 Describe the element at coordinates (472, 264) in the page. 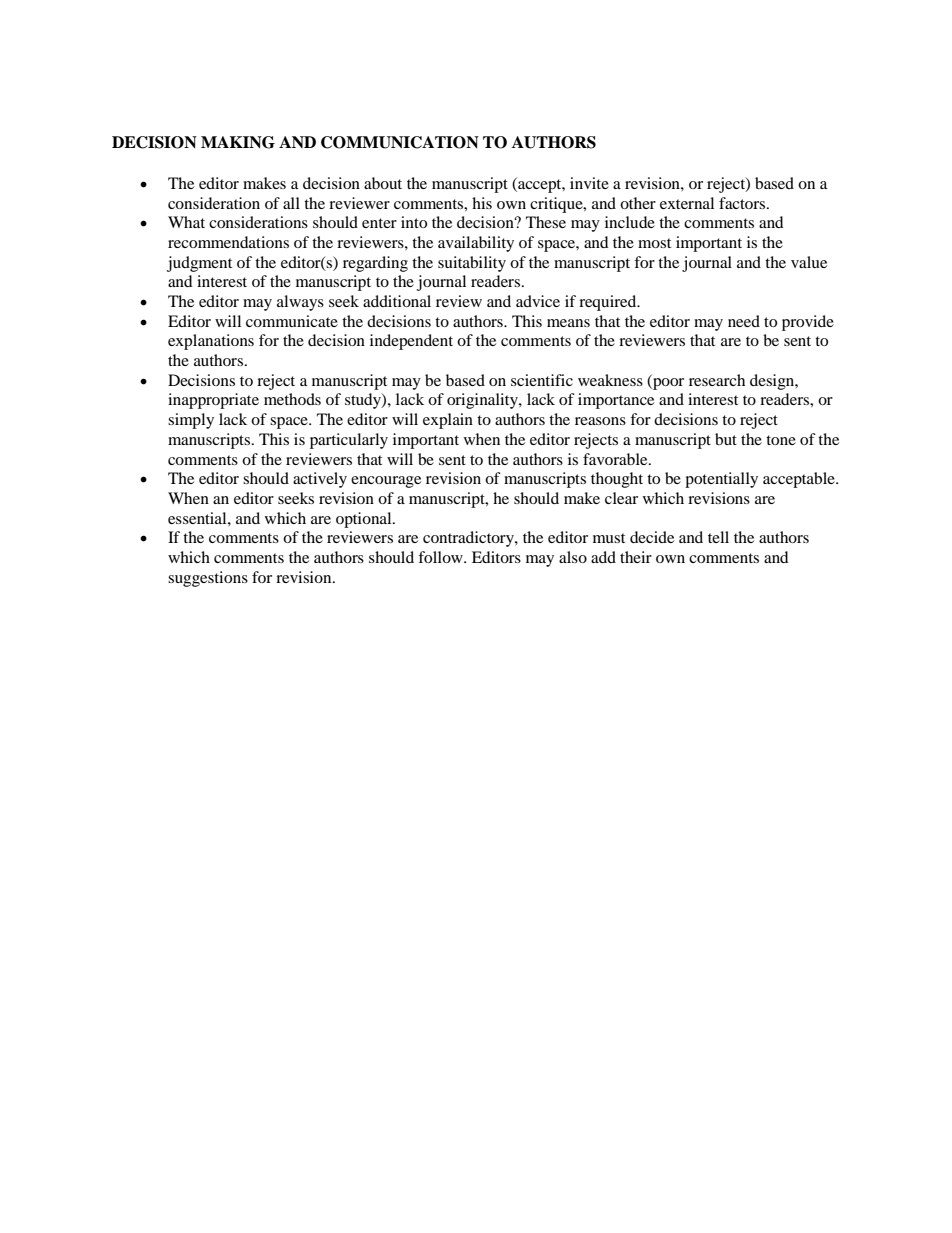

I see `suitability` at that location.
